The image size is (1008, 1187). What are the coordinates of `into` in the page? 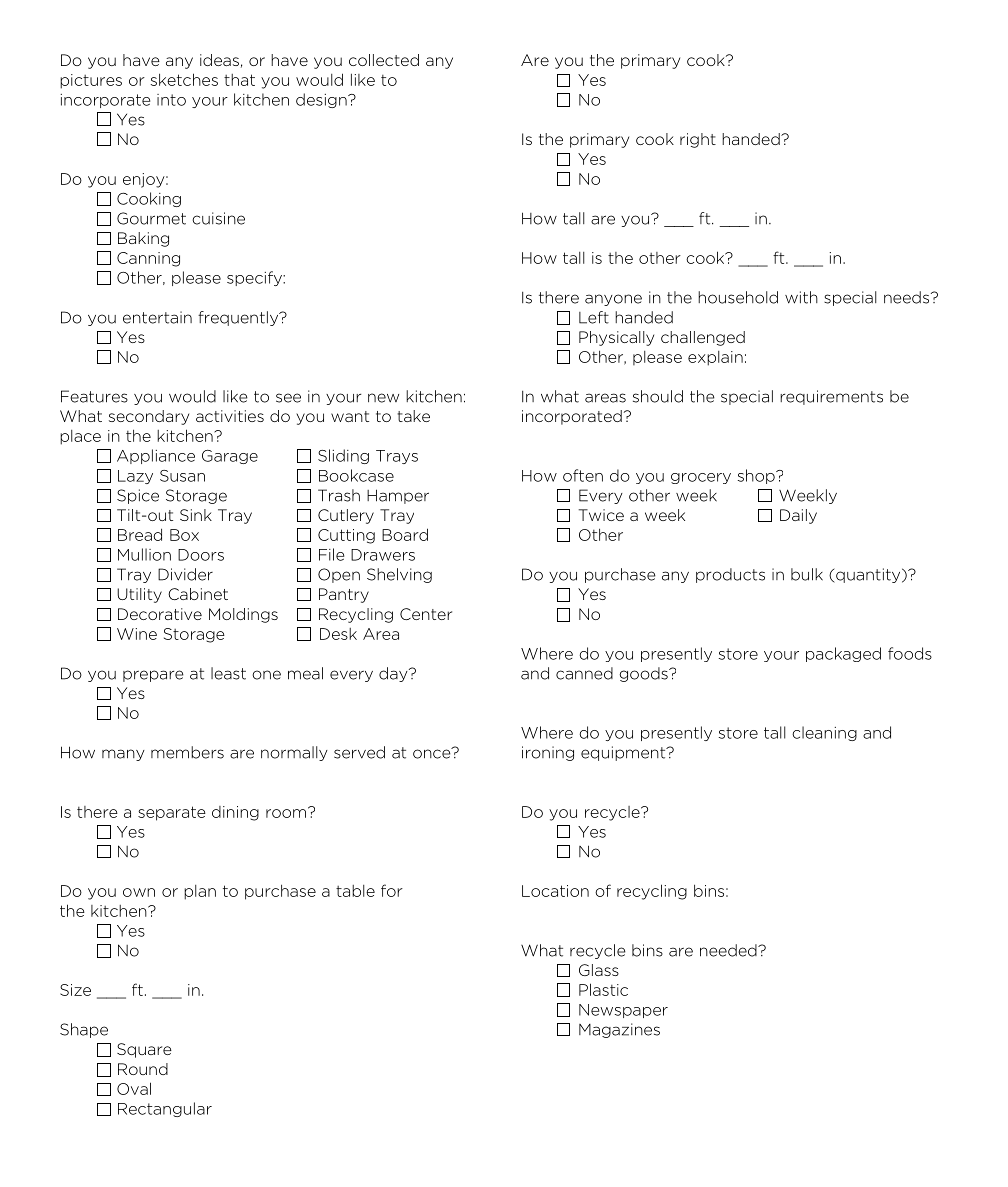 It's located at (171, 100).
